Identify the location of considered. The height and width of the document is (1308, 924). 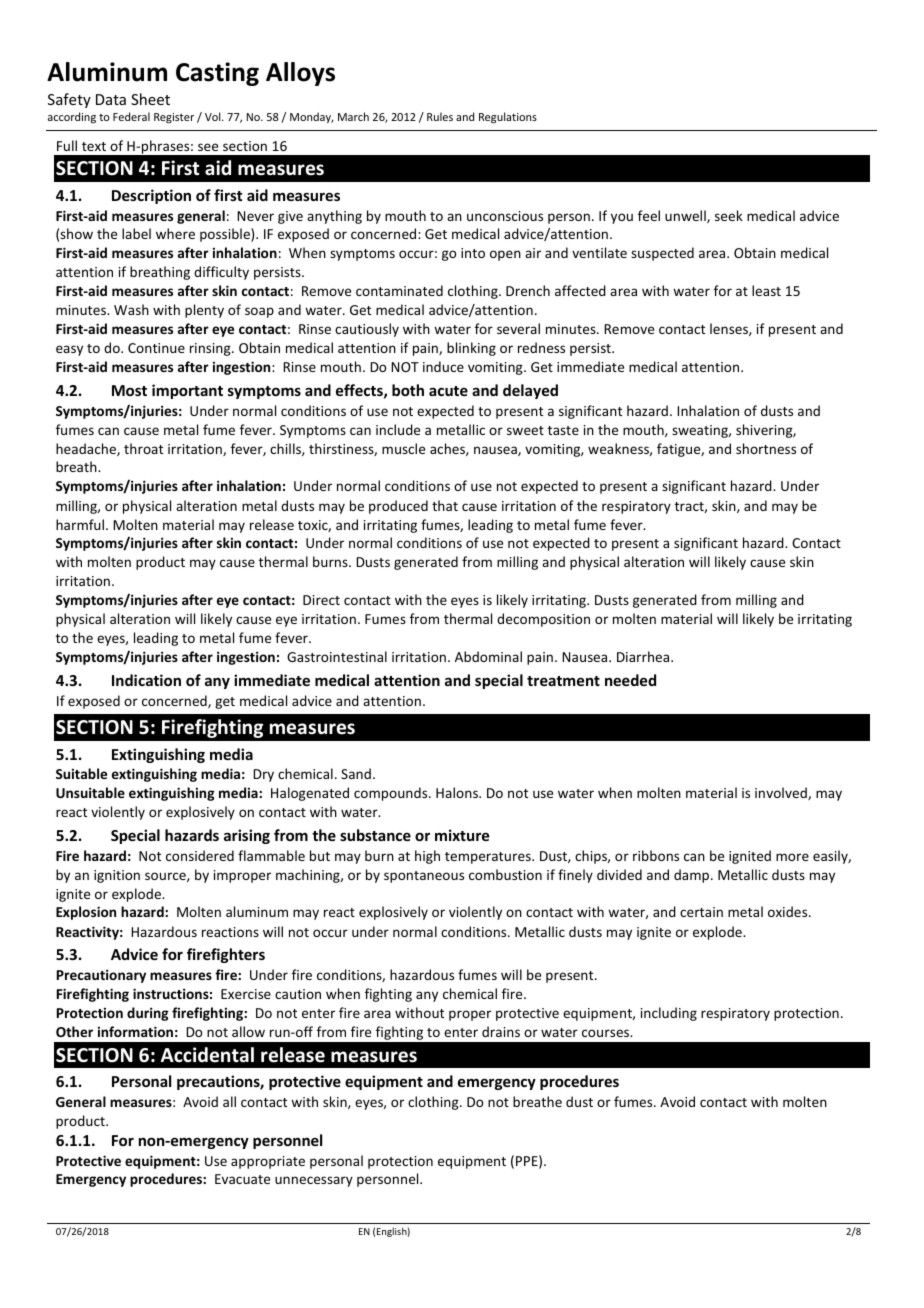
(200, 855).
